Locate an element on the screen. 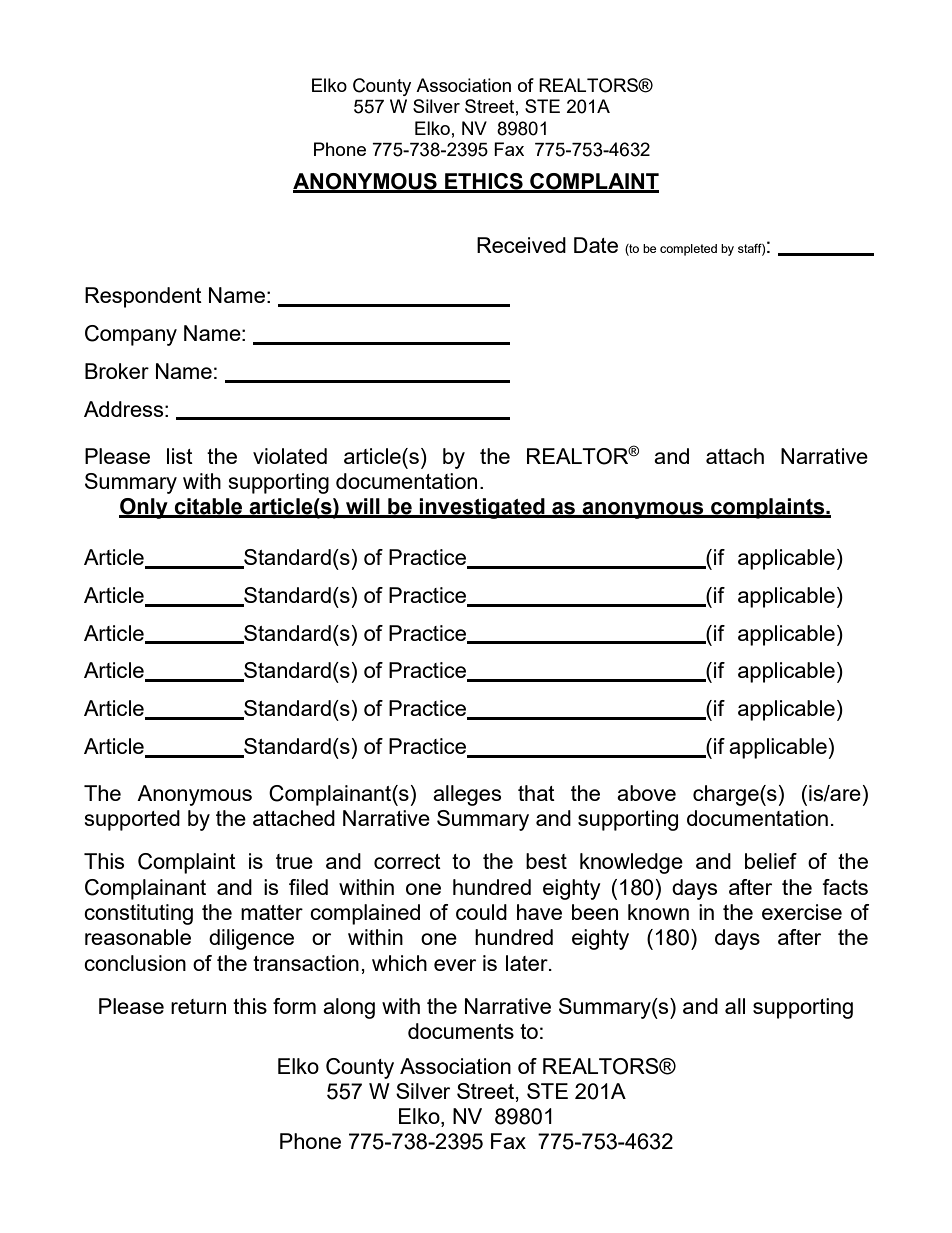  ETHICS is located at coordinates (484, 182).
